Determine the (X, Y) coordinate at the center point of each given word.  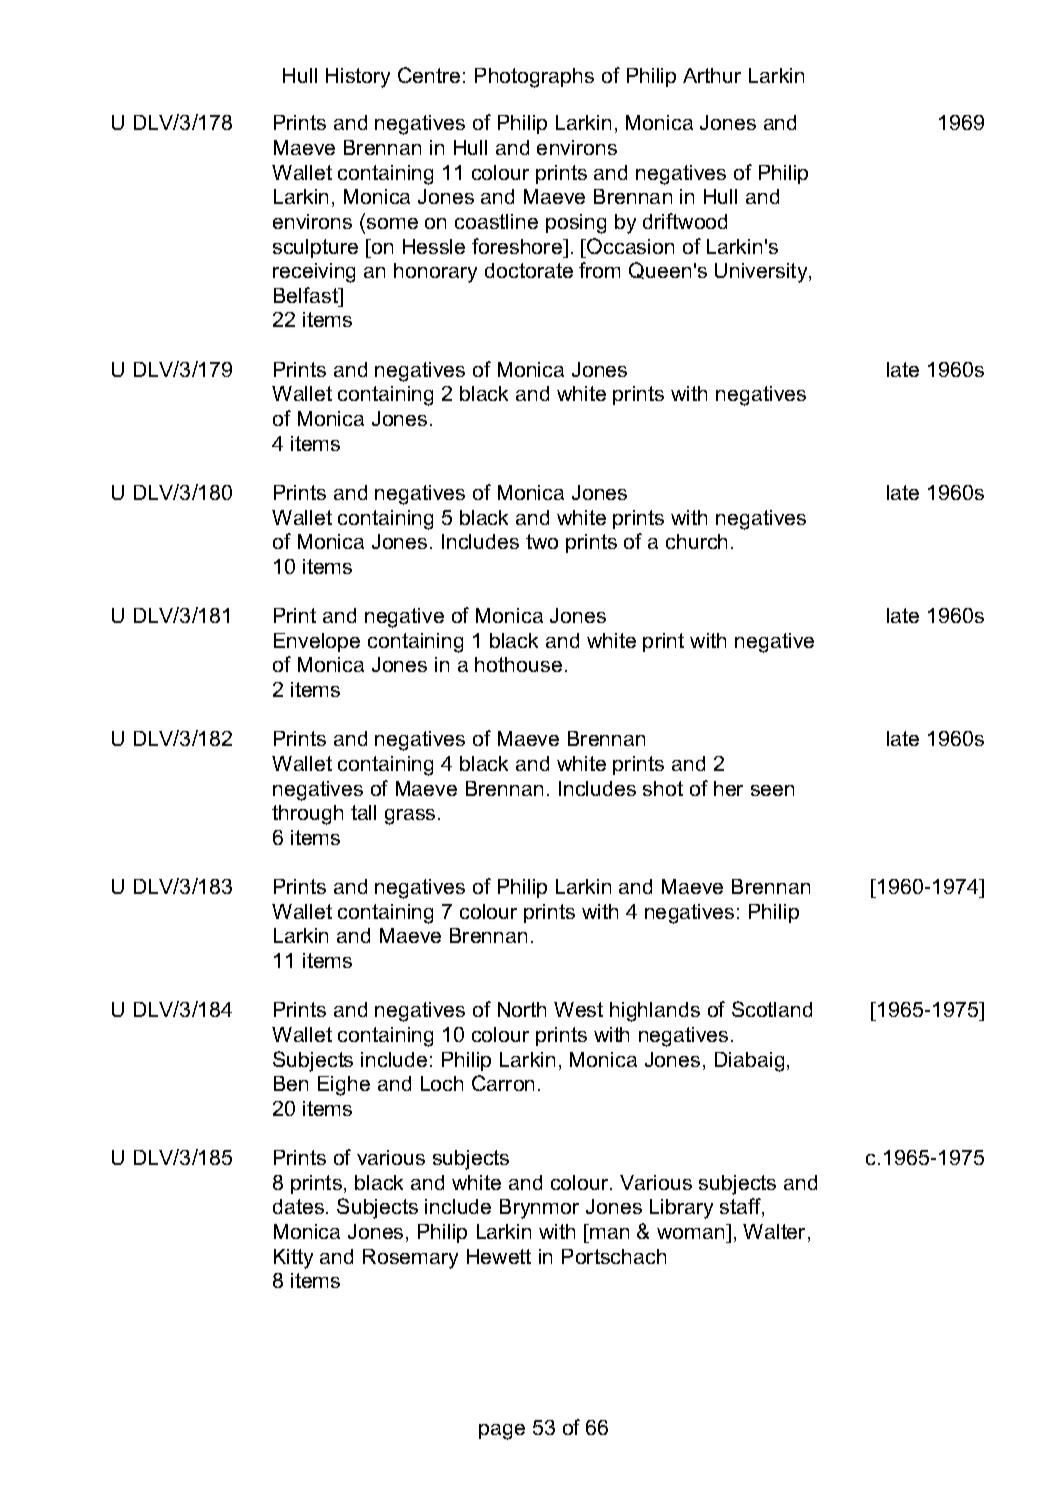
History (358, 78)
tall (363, 812)
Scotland (772, 1009)
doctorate (529, 270)
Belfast (307, 295)
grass (410, 817)
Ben (291, 1083)
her (728, 788)
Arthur (712, 75)
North (522, 1009)
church (696, 541)
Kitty (293, 1259)
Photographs (534, 78)
